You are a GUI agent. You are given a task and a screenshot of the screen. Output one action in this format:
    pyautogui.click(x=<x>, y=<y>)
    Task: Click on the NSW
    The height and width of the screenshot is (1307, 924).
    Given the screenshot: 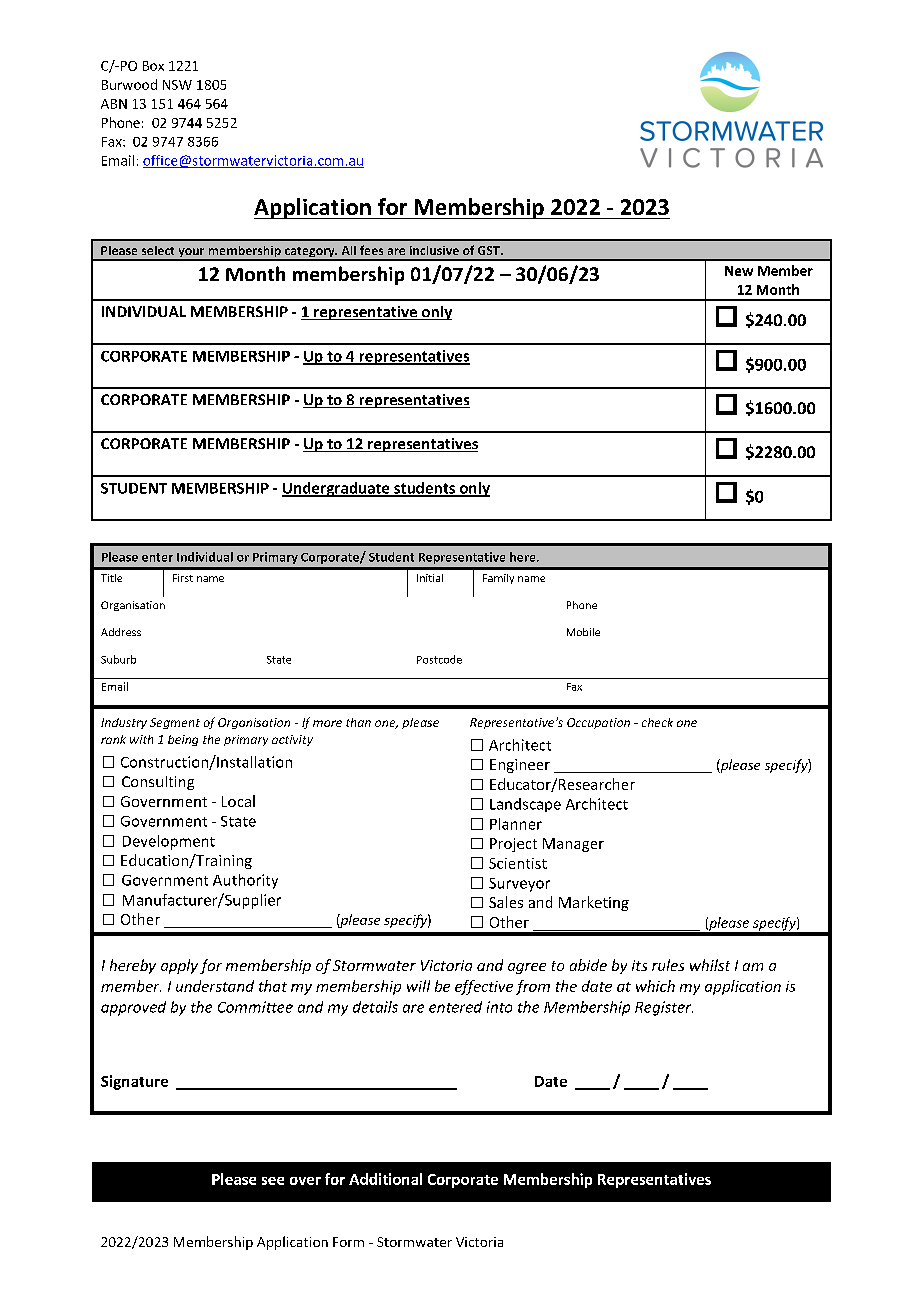 What is the action you would take?
    pyautogui.click(x=177, y=85)
